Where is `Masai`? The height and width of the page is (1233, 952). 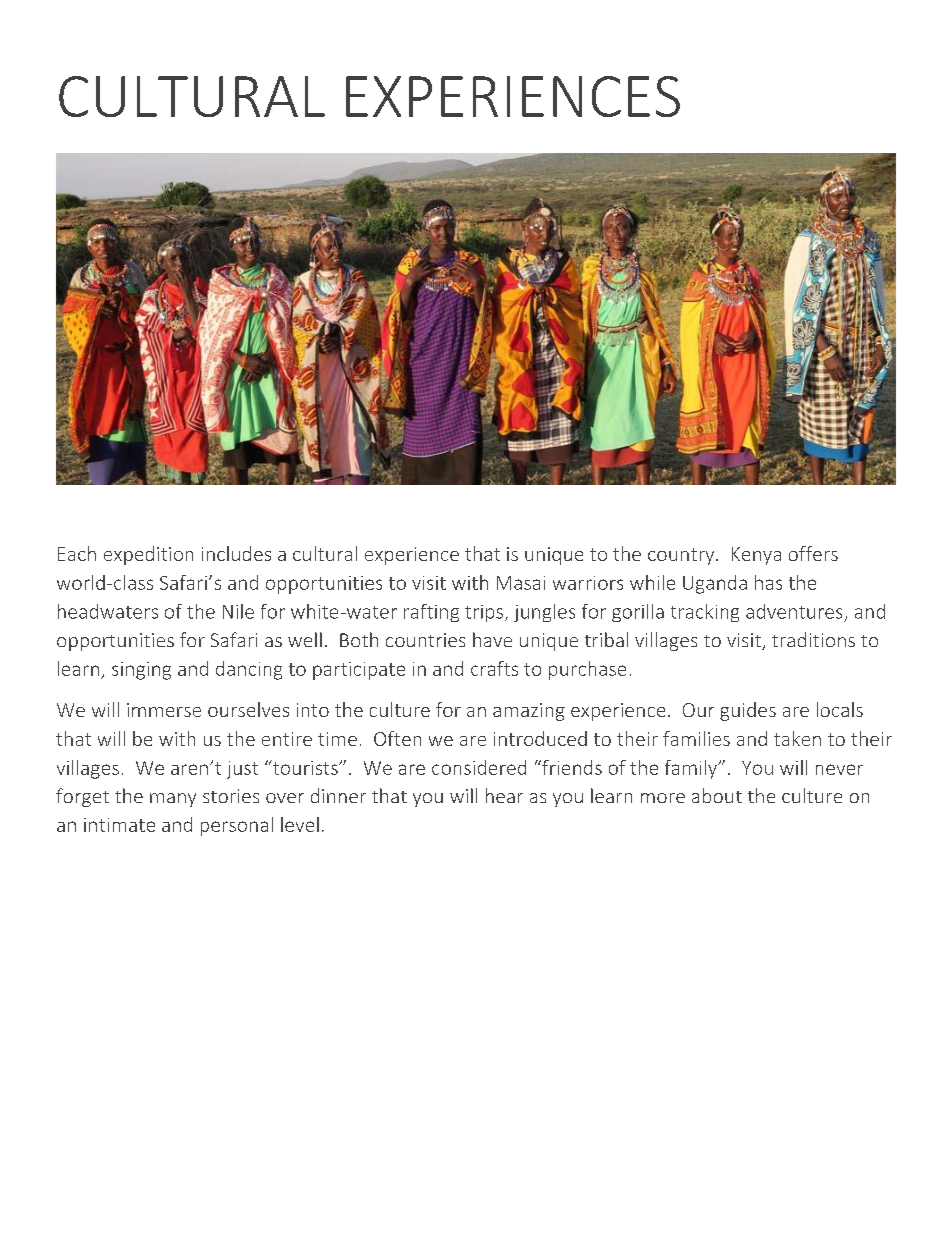
Masai is located at coordinates (521, 583).
